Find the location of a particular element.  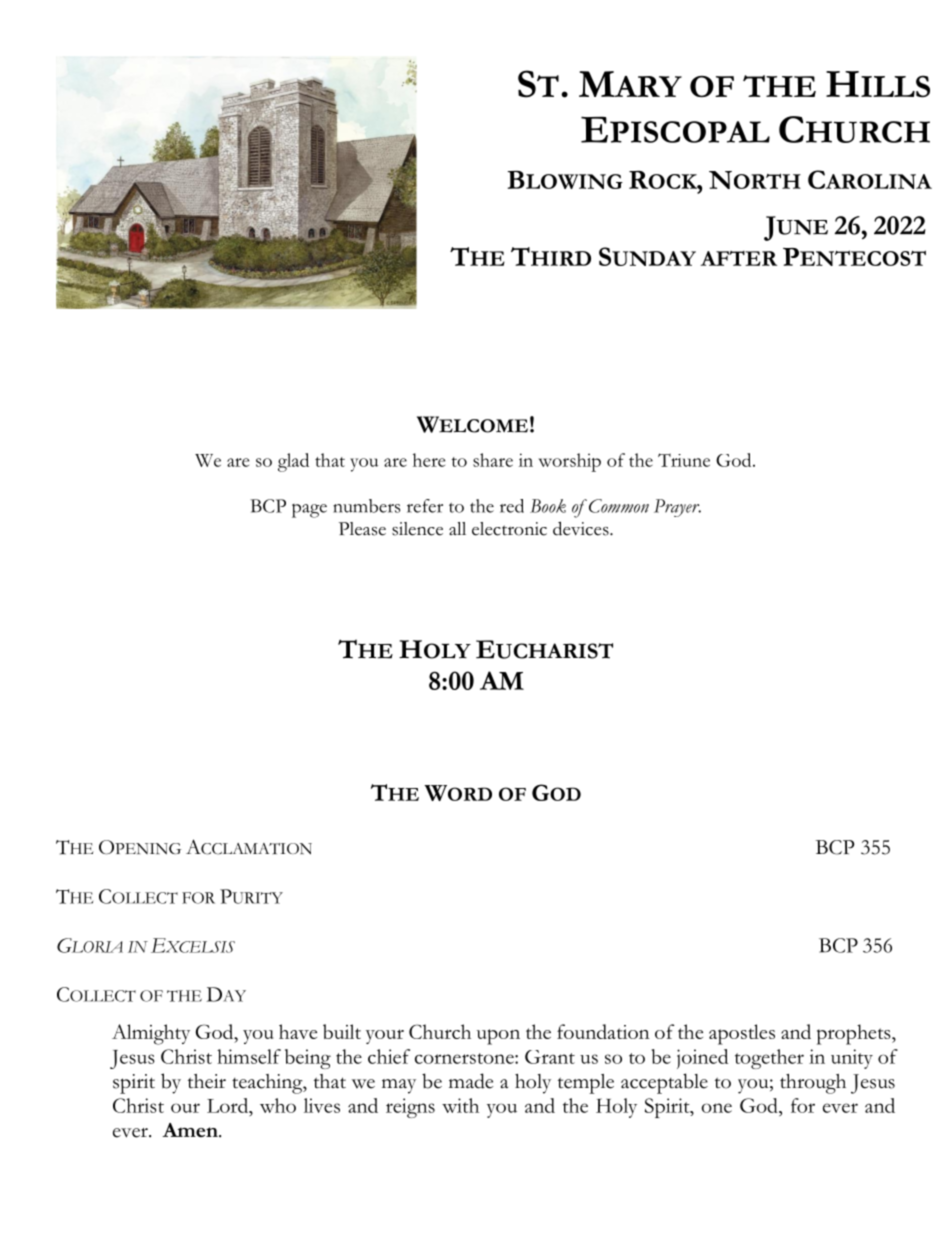

Lord is located at coordinates (229, 1105).
